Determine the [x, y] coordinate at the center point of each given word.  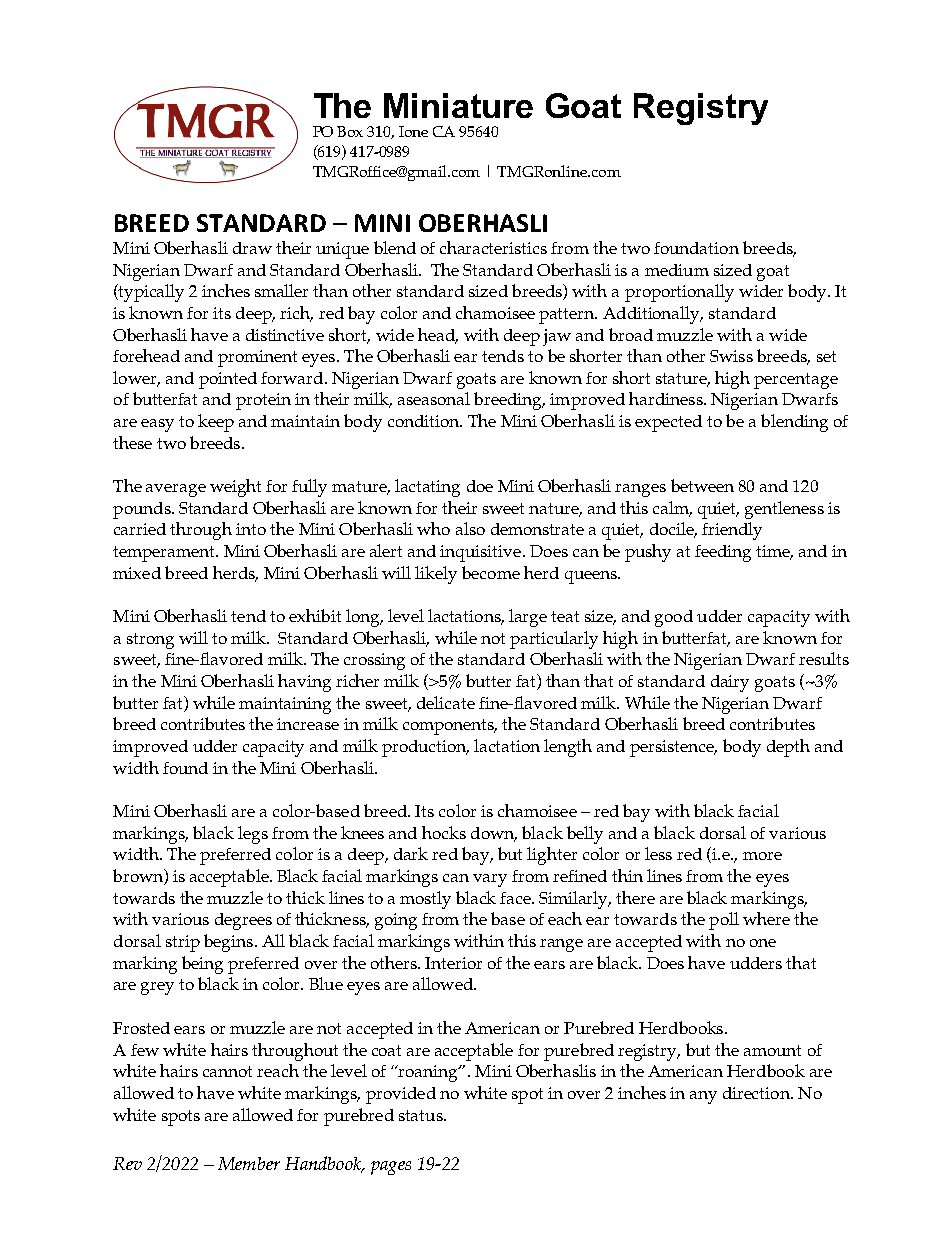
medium [677, 270]
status [422, 1115]
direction [757, 1093]
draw [252, 248]
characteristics [493, 247]
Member [249, 1163]
